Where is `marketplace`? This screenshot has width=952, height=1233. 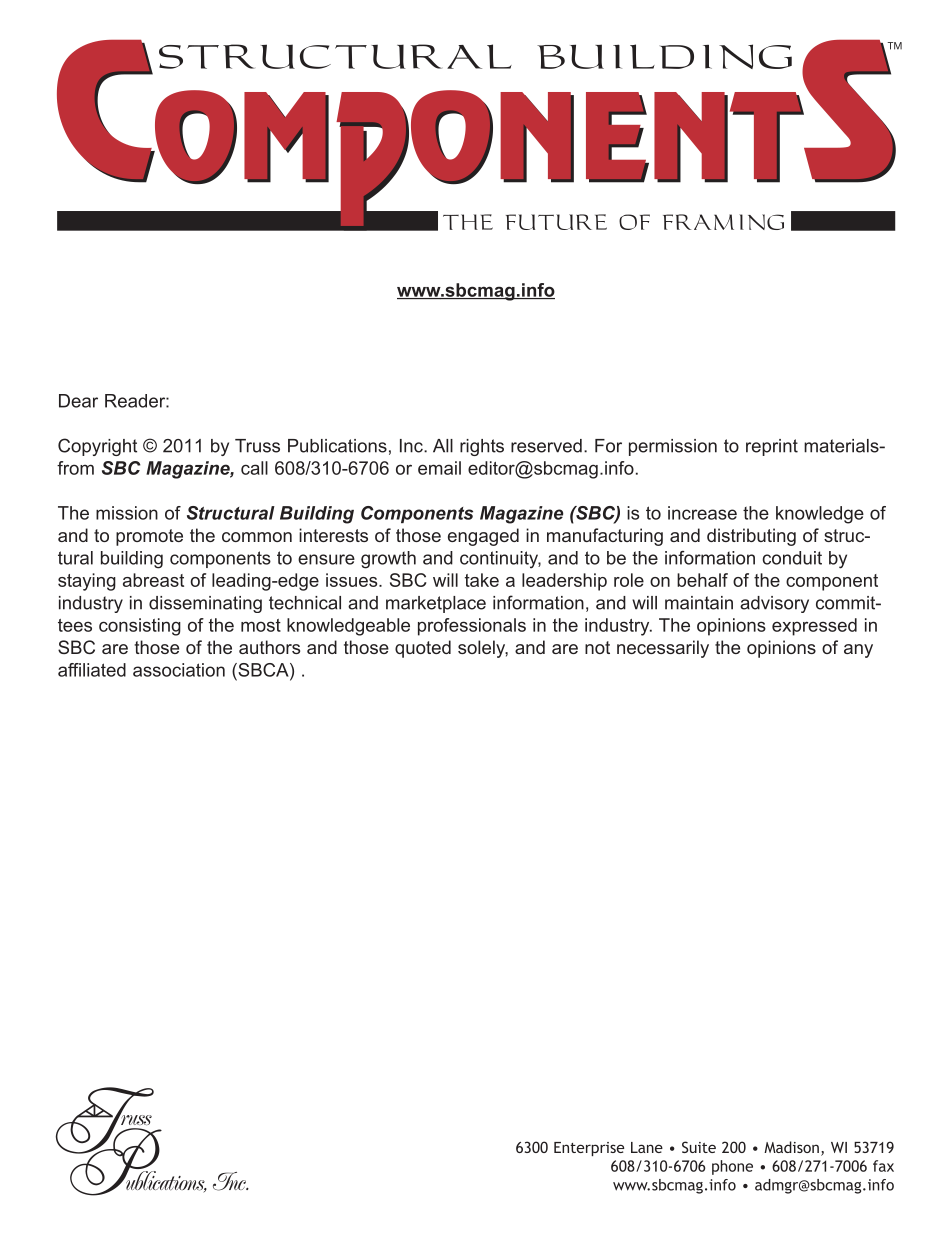
marketplace is located at coordinates (436, 604).
